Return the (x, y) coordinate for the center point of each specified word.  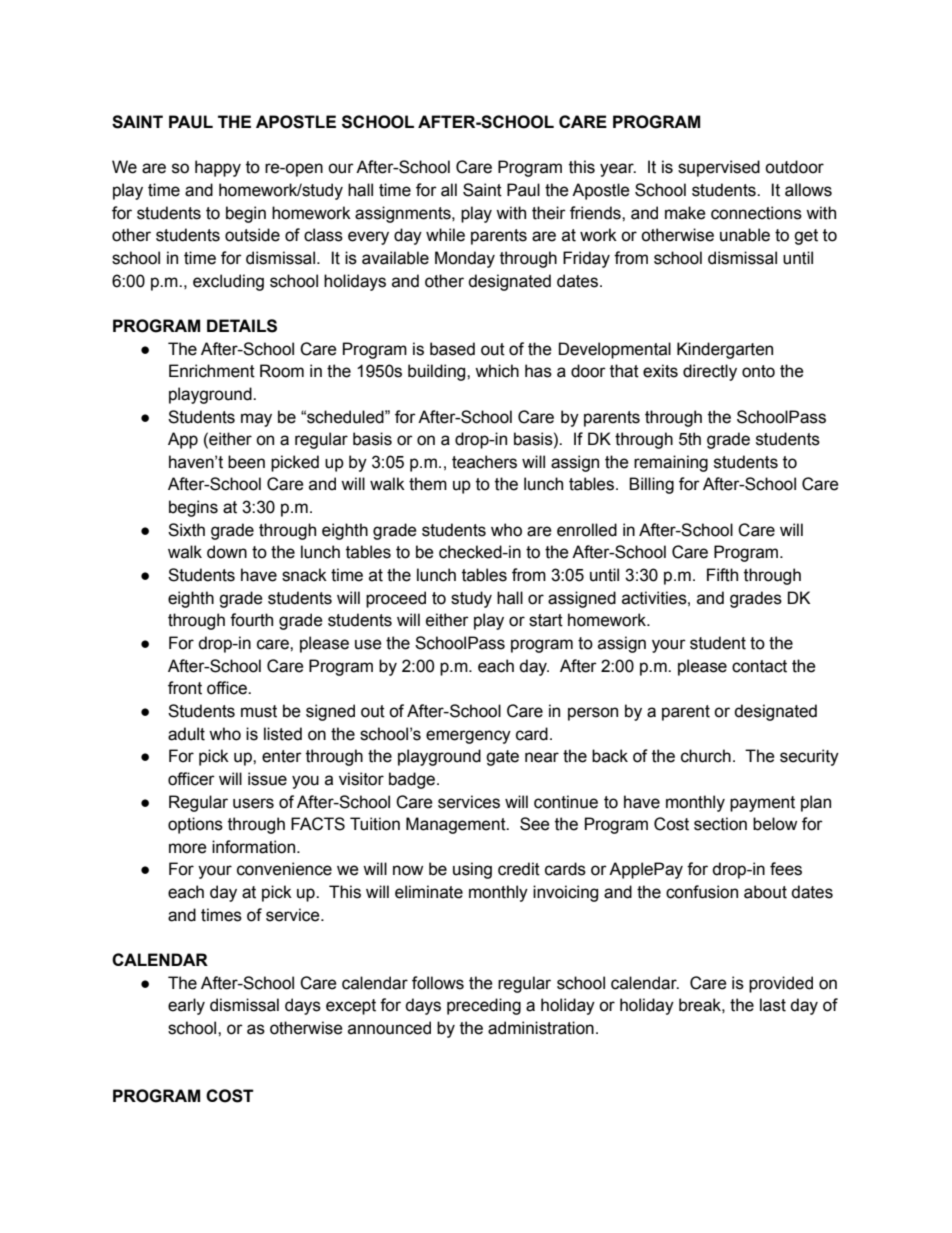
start (546, 620)
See (535, 824)
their (549, 213)
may (256, 420)
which (497, 371)
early (186, 1006)
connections (756, 213)
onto (758, 371)
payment (762, 804)
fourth (251, 620)
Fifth (722, 575)
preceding (484, 1006)
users (253, 803)
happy (218, 168)
